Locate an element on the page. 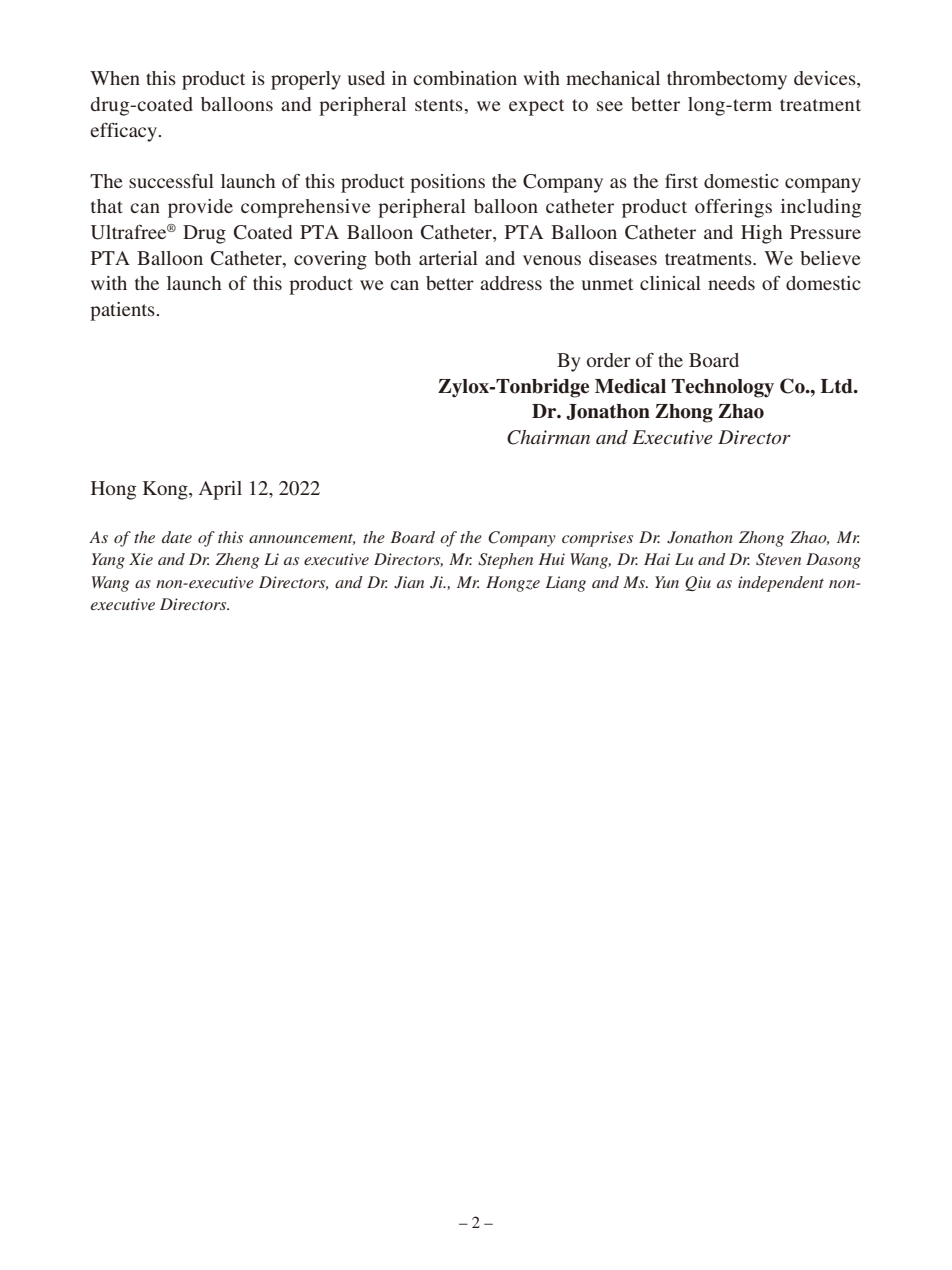 The height and width of the page is (1270, 952). offerings is located at coordinates (733, 208).
